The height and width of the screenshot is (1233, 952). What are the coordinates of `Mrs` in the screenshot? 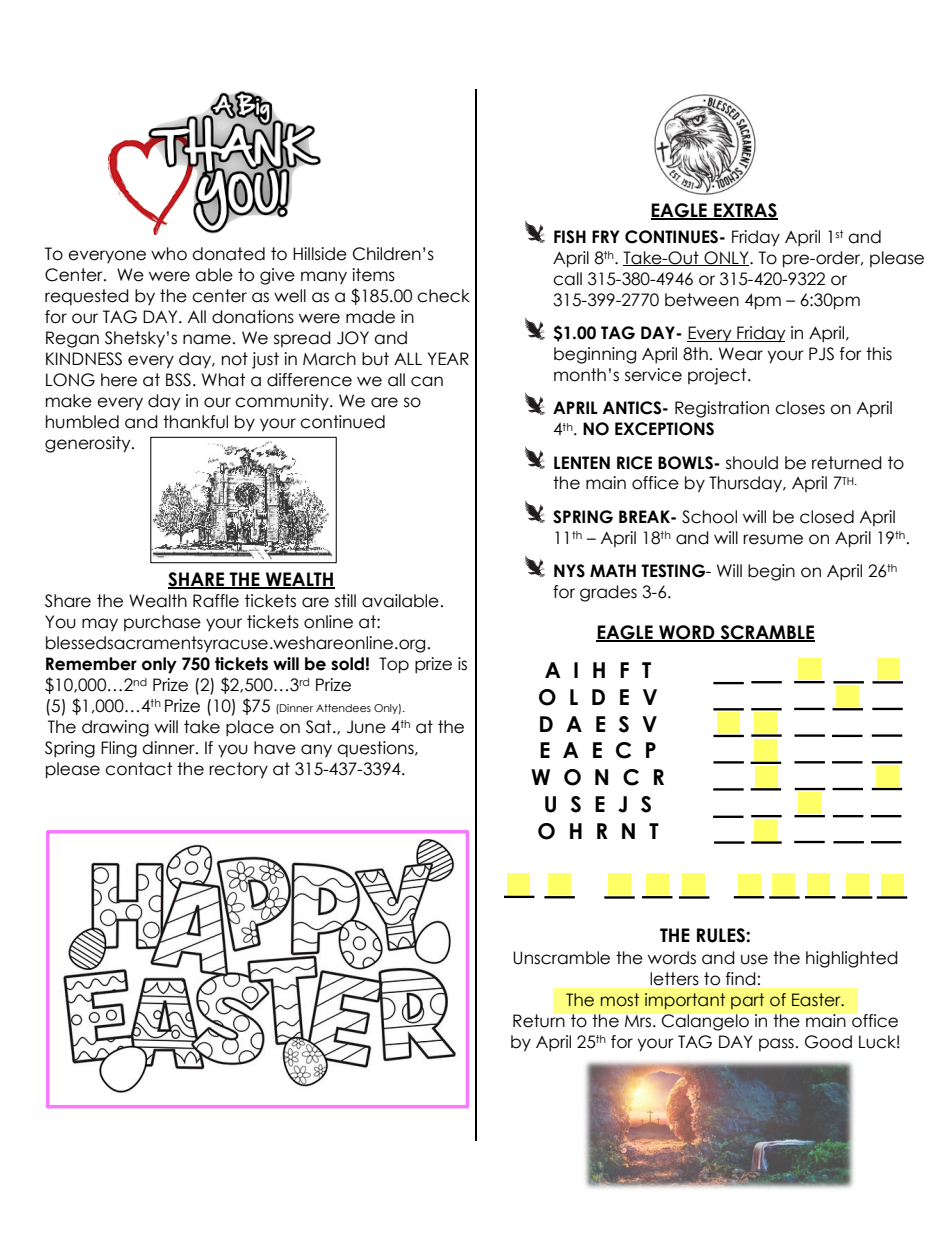 It's located at (639, 1021).
